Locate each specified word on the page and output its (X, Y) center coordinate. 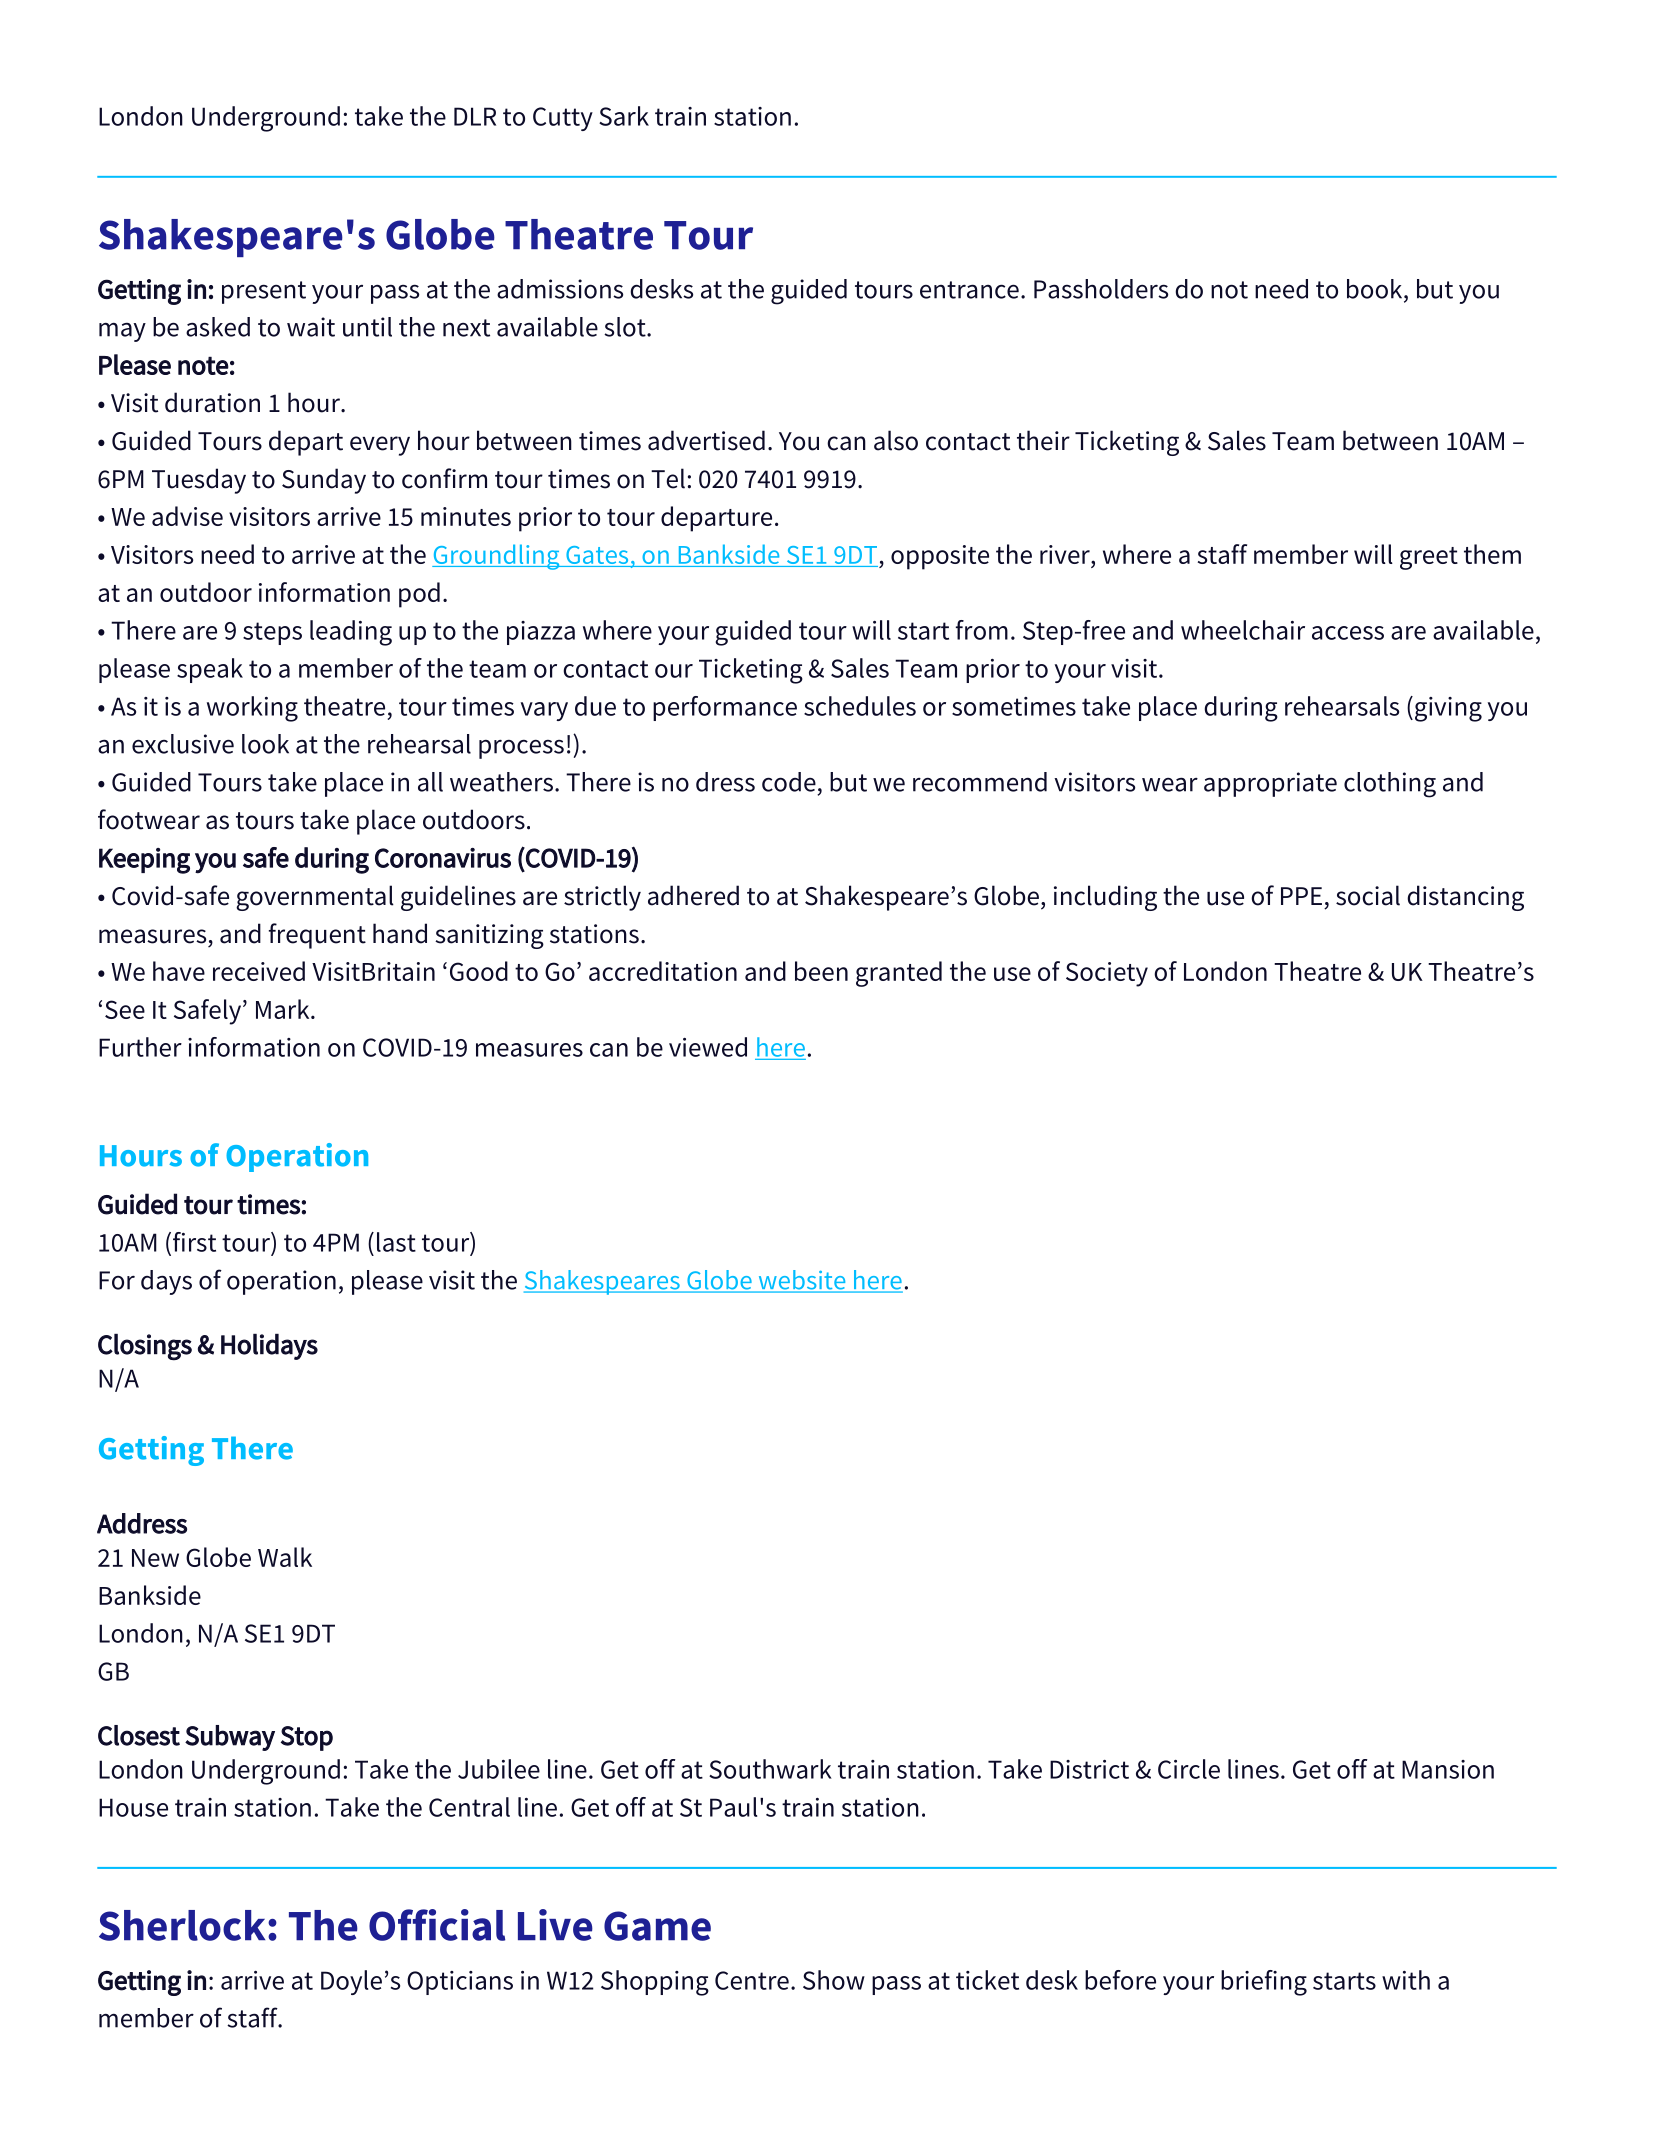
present (264, 292)
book (1376, 289)
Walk (285, 1557)
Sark (624, 116)
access (1348, 633)
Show (834, 1980)
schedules (860, 706)
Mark (284, 1009)
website (802, 1281)
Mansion (1448, 1769)
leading (351, 633)
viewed (708, 1047)
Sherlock (182, 1925)
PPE (1301, 896)
